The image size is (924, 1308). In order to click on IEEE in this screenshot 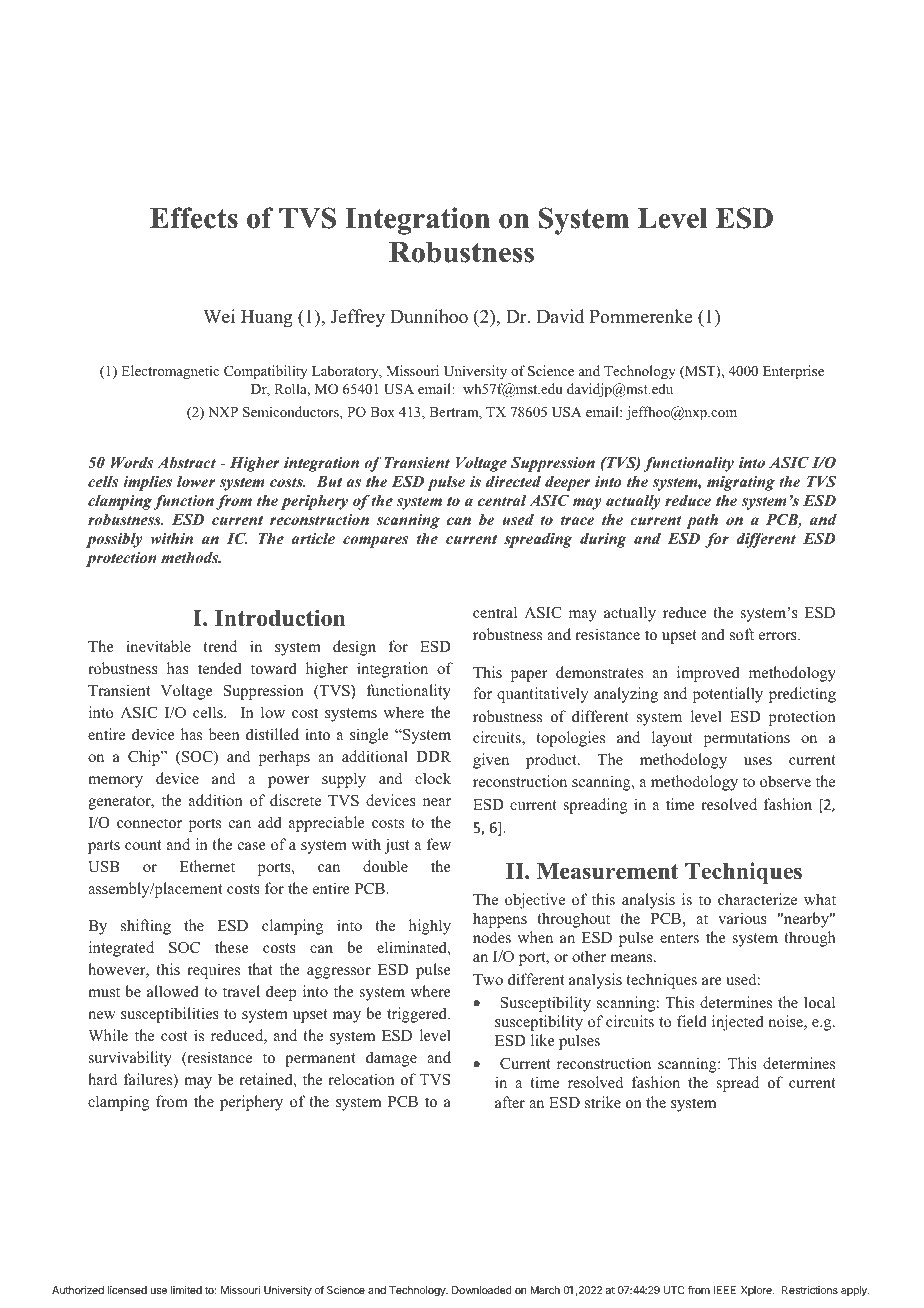, I will do `click(724, 1290)`.
